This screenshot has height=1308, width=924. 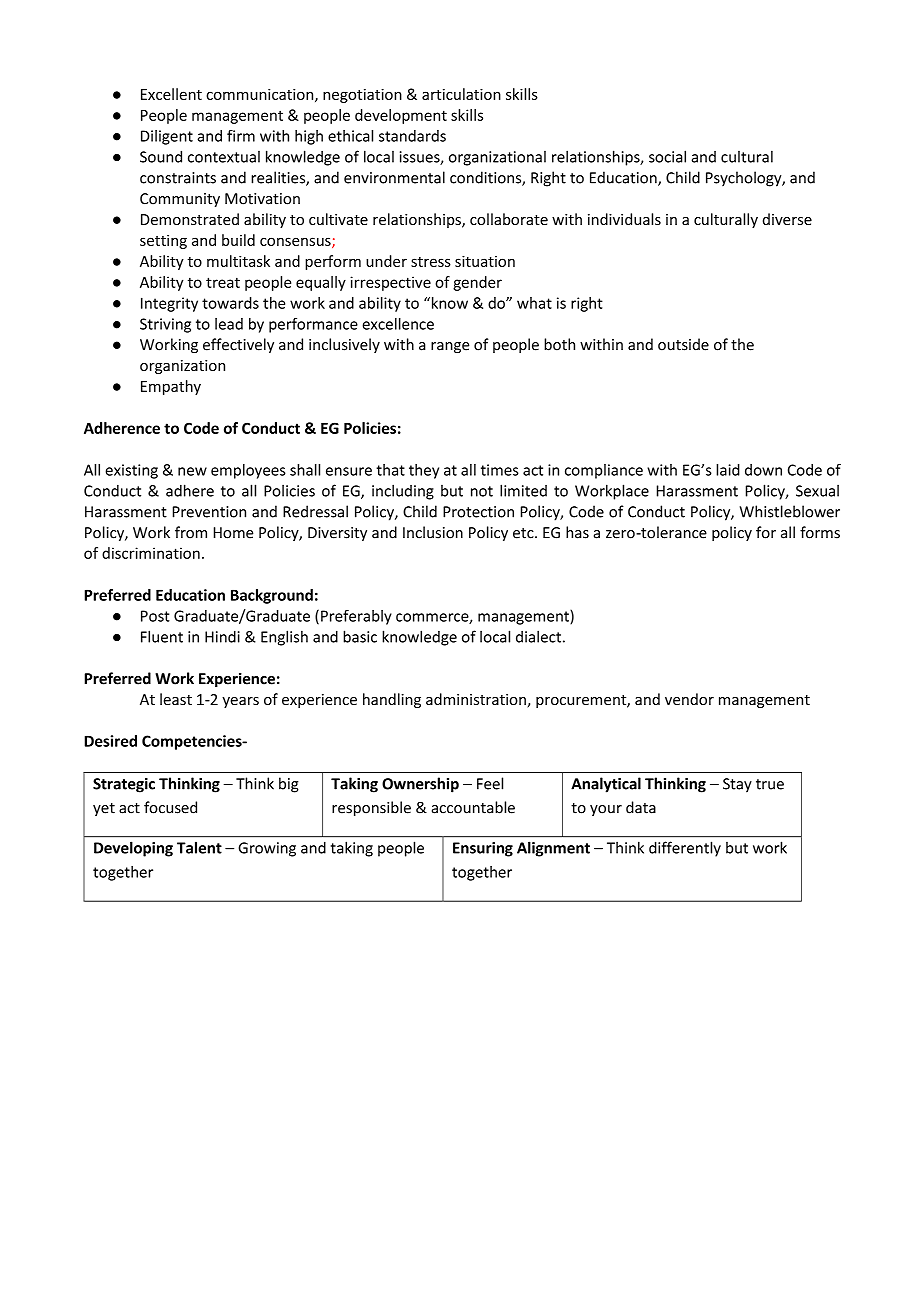 What do you see at coordinates (169, 304) in the screenshot?
I see `Integrity` at bounding box center [169, 304].
